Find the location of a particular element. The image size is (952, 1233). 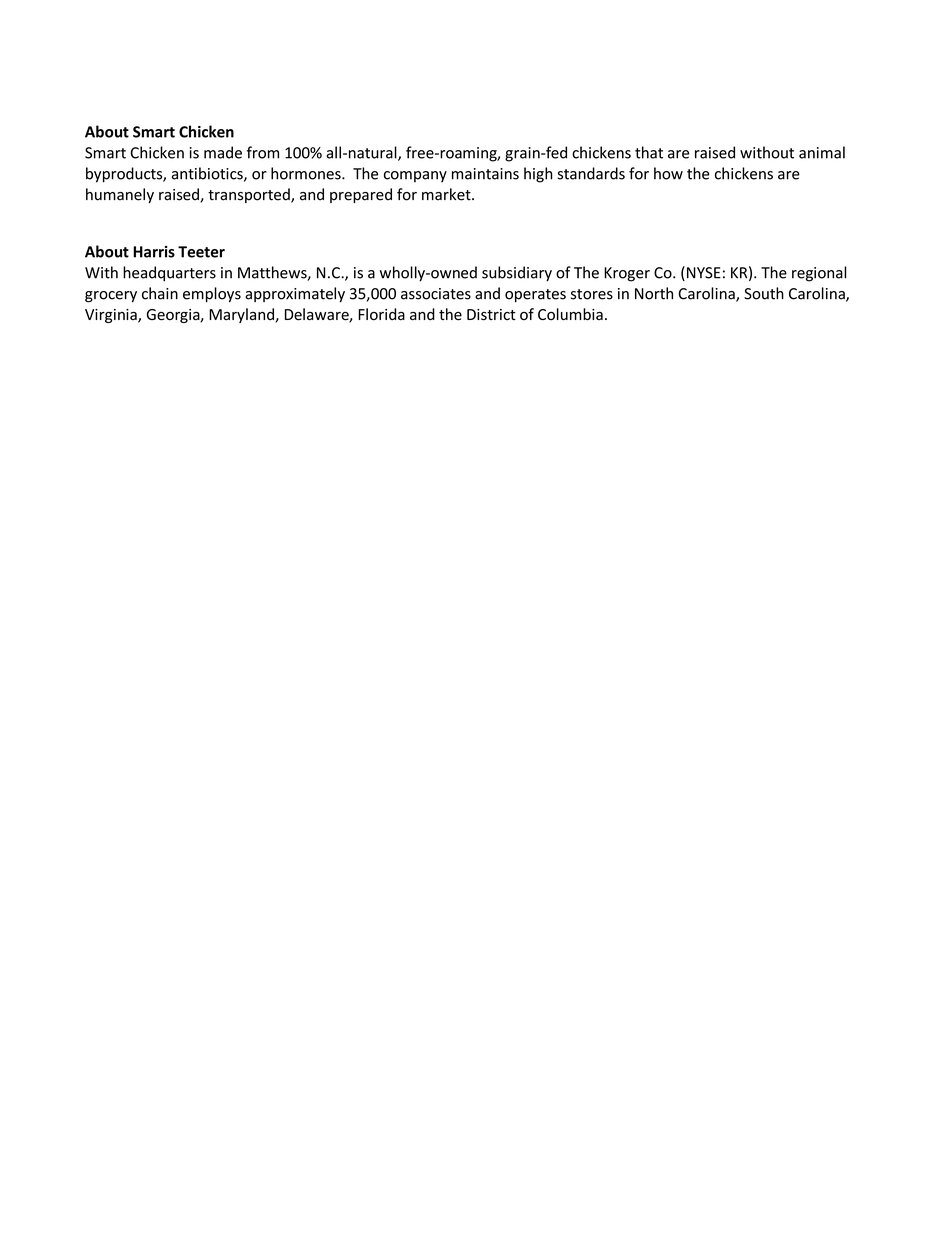

District is located at coordinates (491, 315).
